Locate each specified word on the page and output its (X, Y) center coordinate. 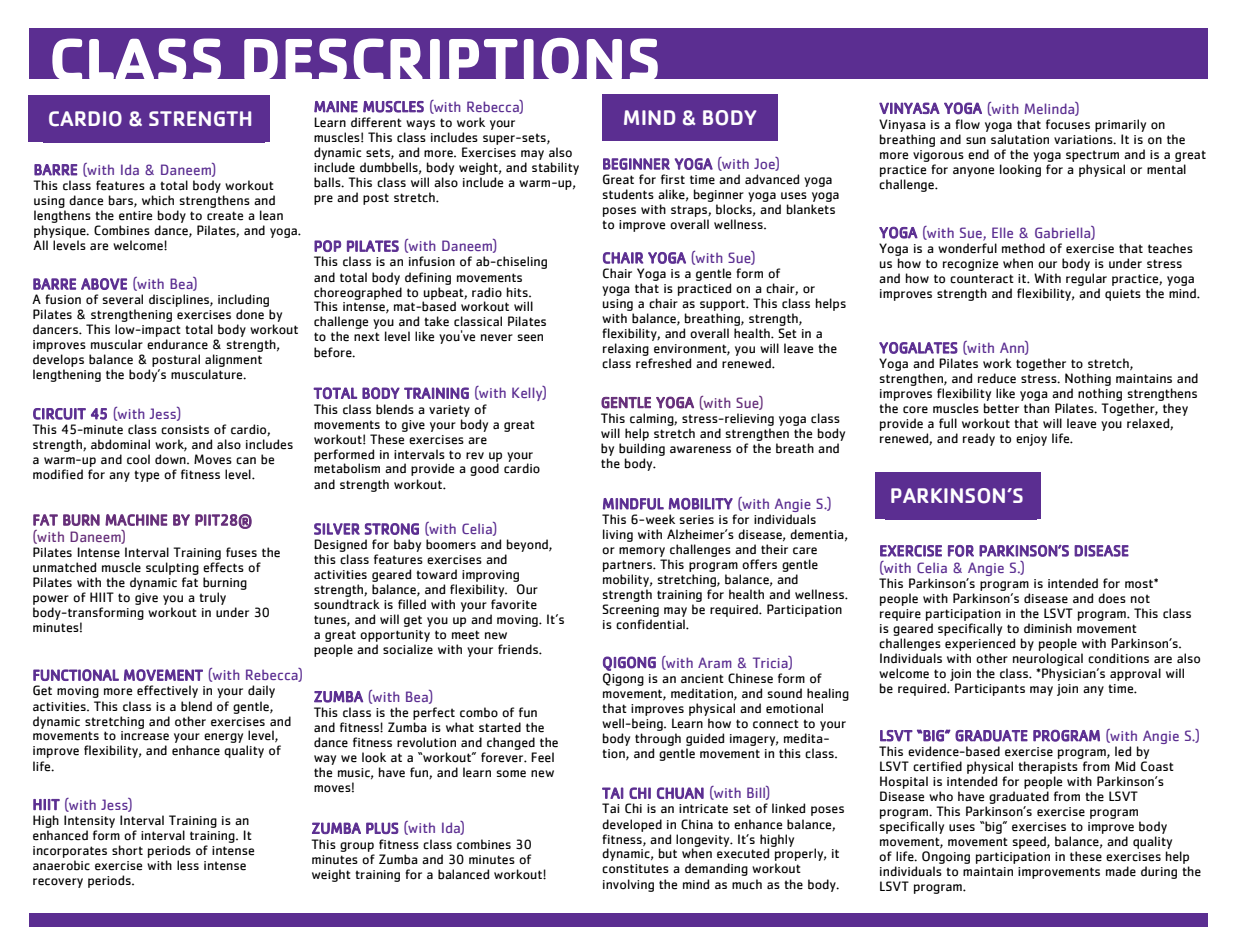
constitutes (635, 869)
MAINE (336, 107)
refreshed (663, 363)
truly (212, 598)
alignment (233, 362)
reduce (997, 378)
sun (976, 140)
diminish (1048, 628)
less (188, 865)
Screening (630, 610)
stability (555, 168)
